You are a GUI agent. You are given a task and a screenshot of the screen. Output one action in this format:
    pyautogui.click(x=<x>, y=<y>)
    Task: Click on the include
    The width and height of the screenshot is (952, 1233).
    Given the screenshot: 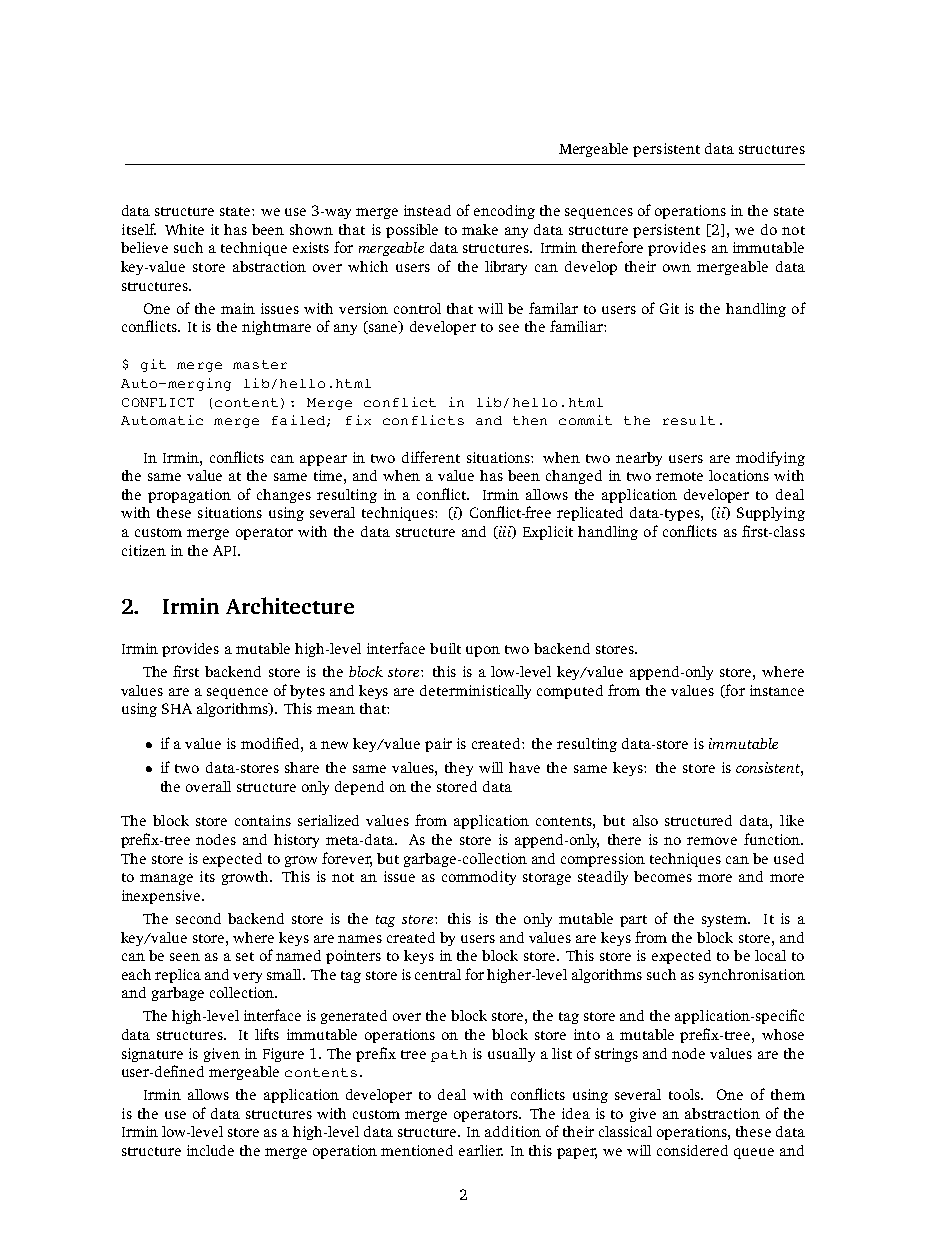 What is the action you would take?
    pyautogui.click(x=210, y=1150)
